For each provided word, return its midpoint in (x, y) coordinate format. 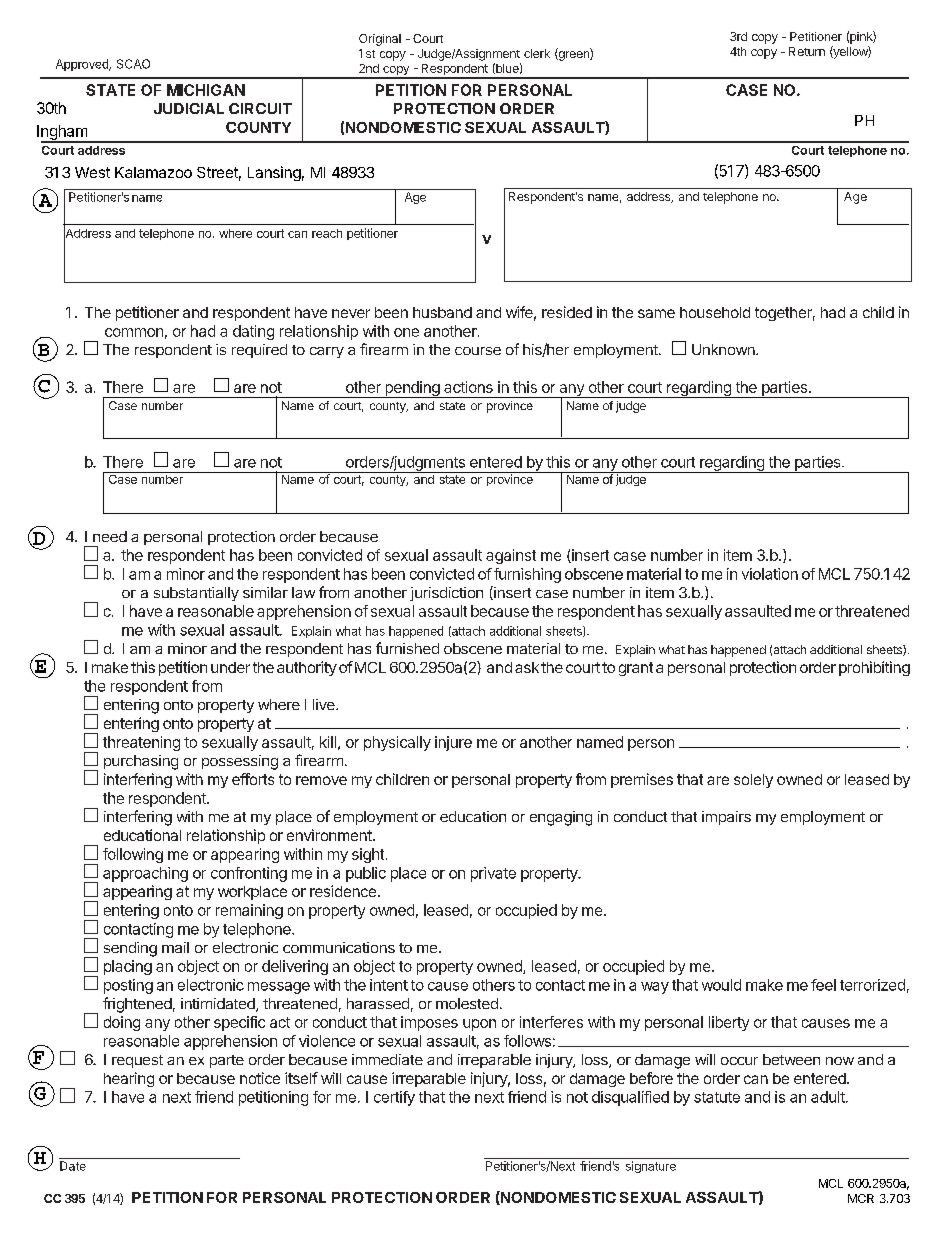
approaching (145, 874)
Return (807, 51)
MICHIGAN (206, 90)
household (715, 312)
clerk (537, 53)
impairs (726, 818)
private (493, 874)
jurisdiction (446, 594)
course (478, 351)
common (134, 332)
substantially (196, 594)
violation (770, 574)
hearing (129, 1079)
